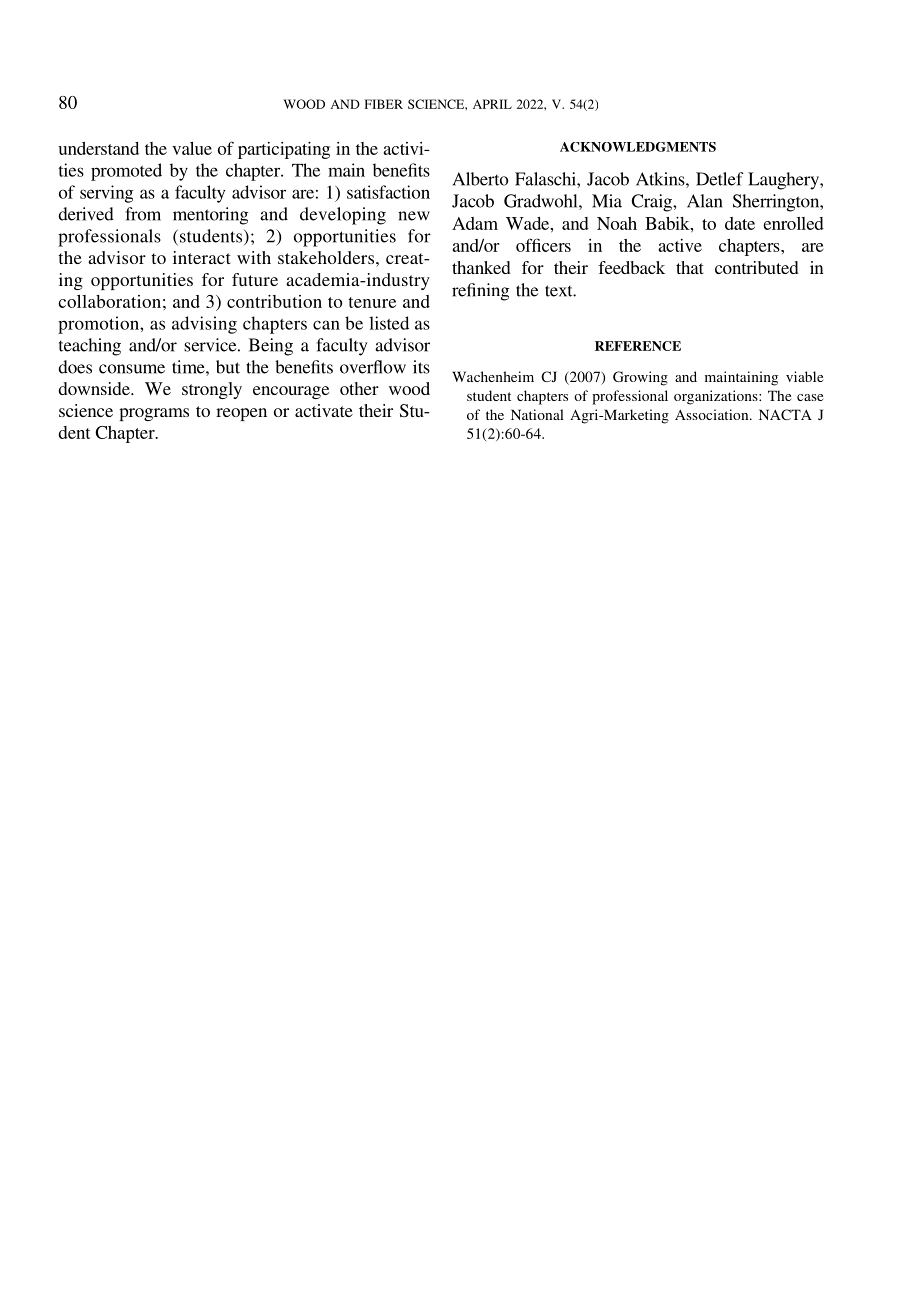  I want to click on Alberto, so click(480, 179).
